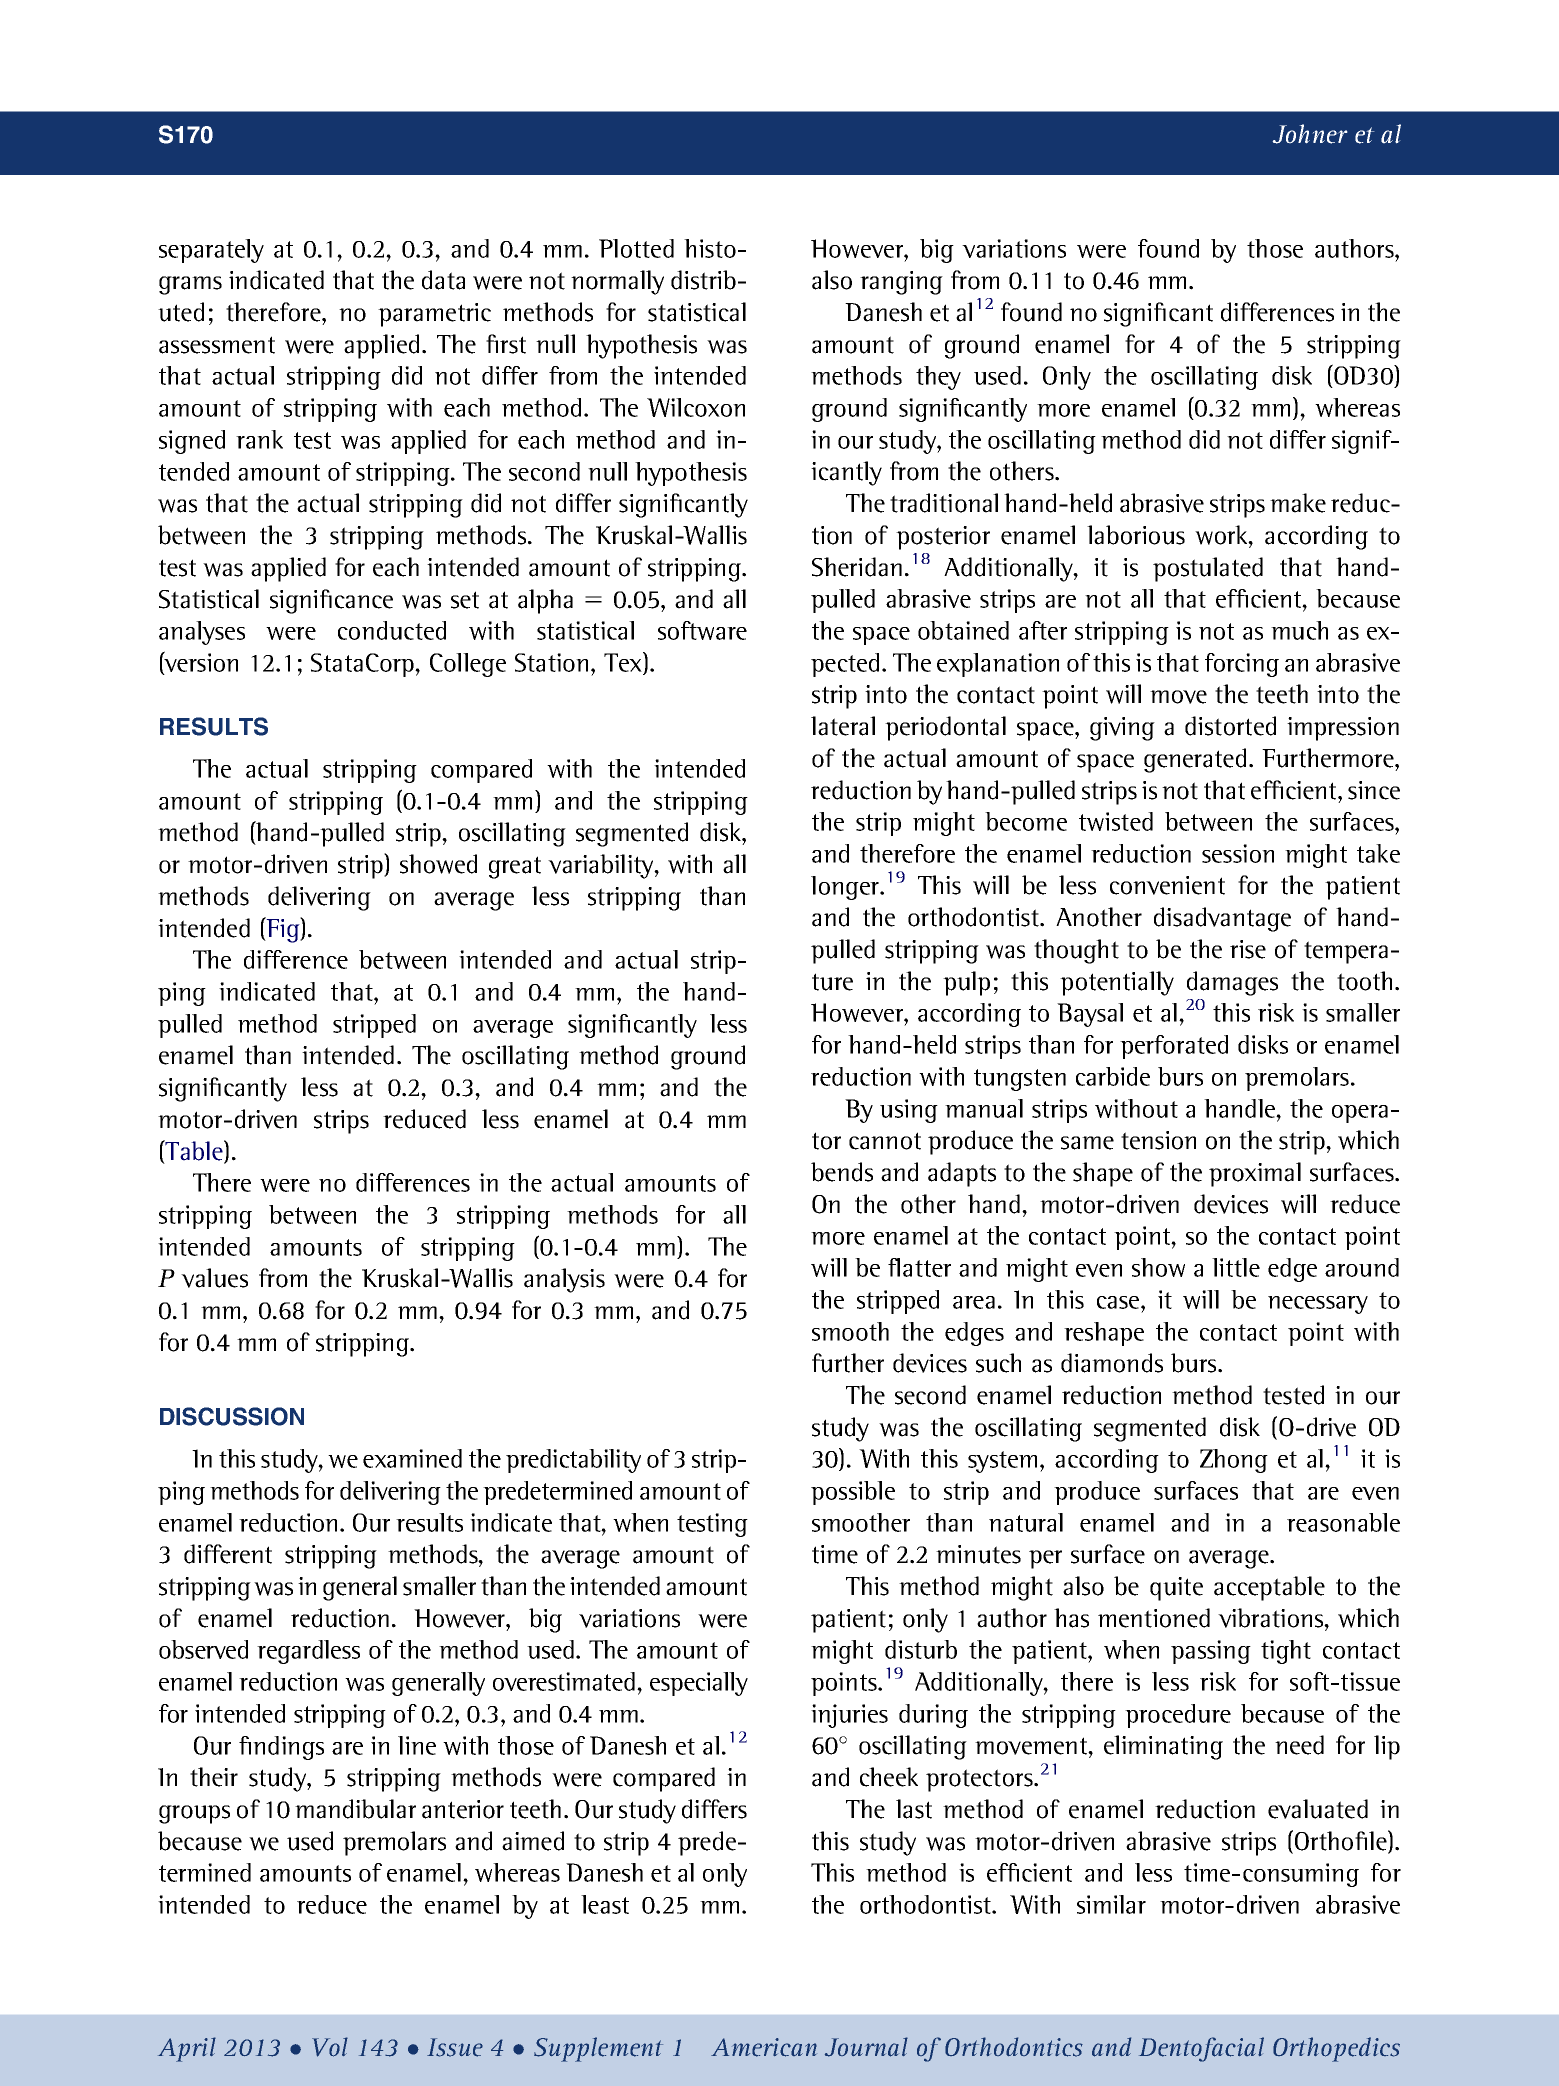  What do you see at coordinates (1255, 1174) in the document?
I see `proximal` at bounding box center [1255, 1174].
